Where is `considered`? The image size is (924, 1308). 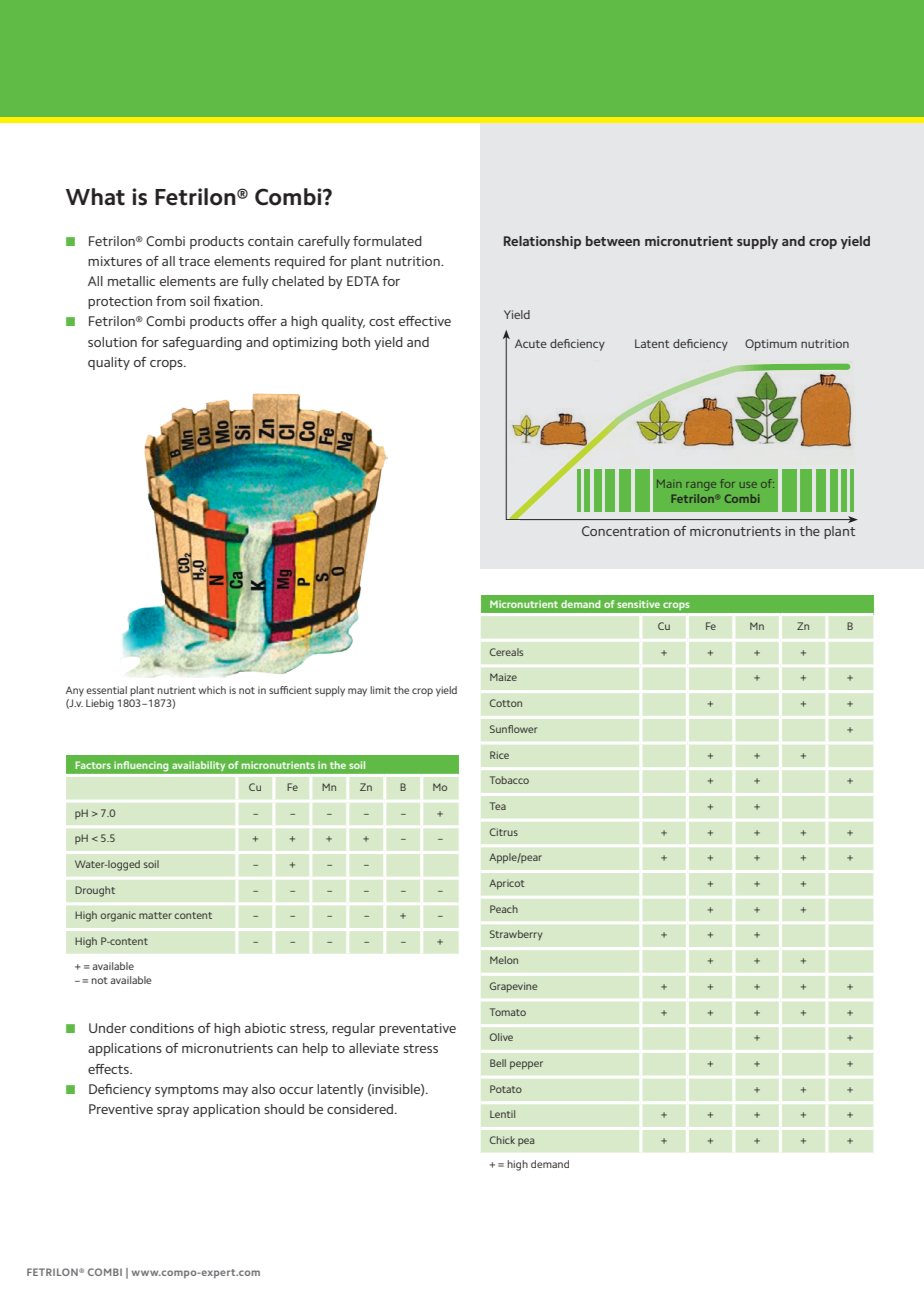 considered is located at coordinates (361, 1109).
